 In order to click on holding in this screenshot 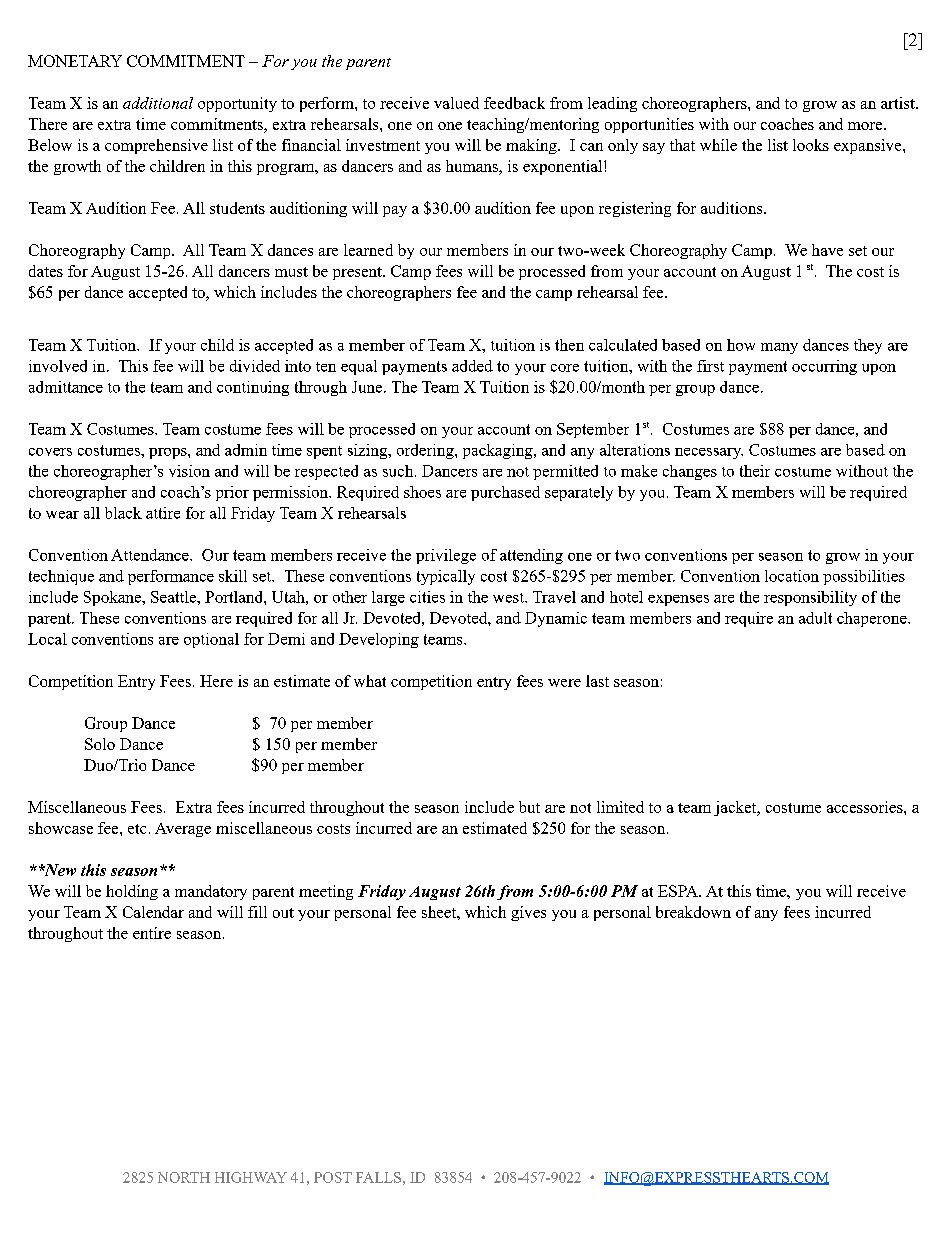, I will do `click(132, 892)`.
